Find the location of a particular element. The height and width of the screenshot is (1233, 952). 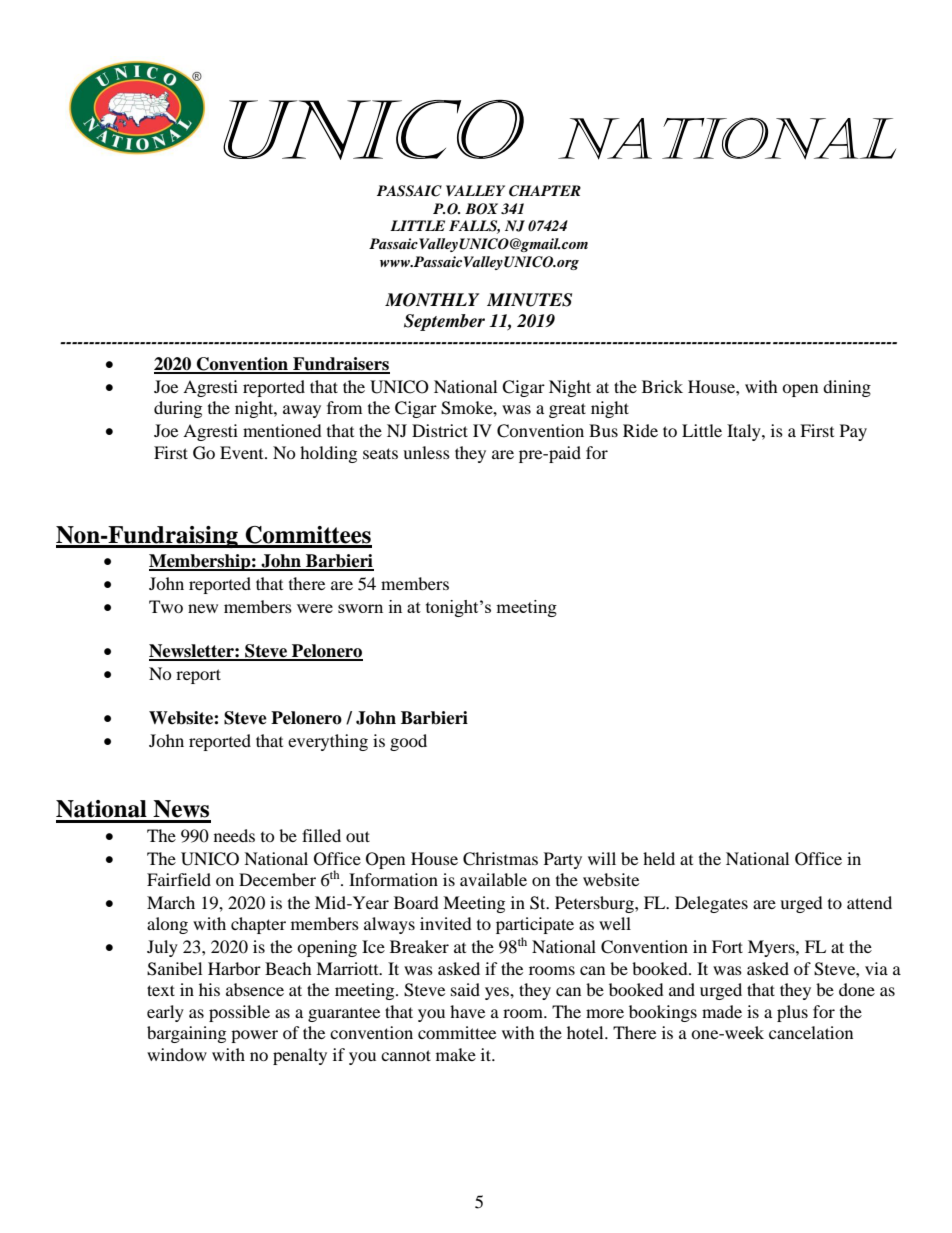

MONTHLY is located at coordinates (432, 300).
